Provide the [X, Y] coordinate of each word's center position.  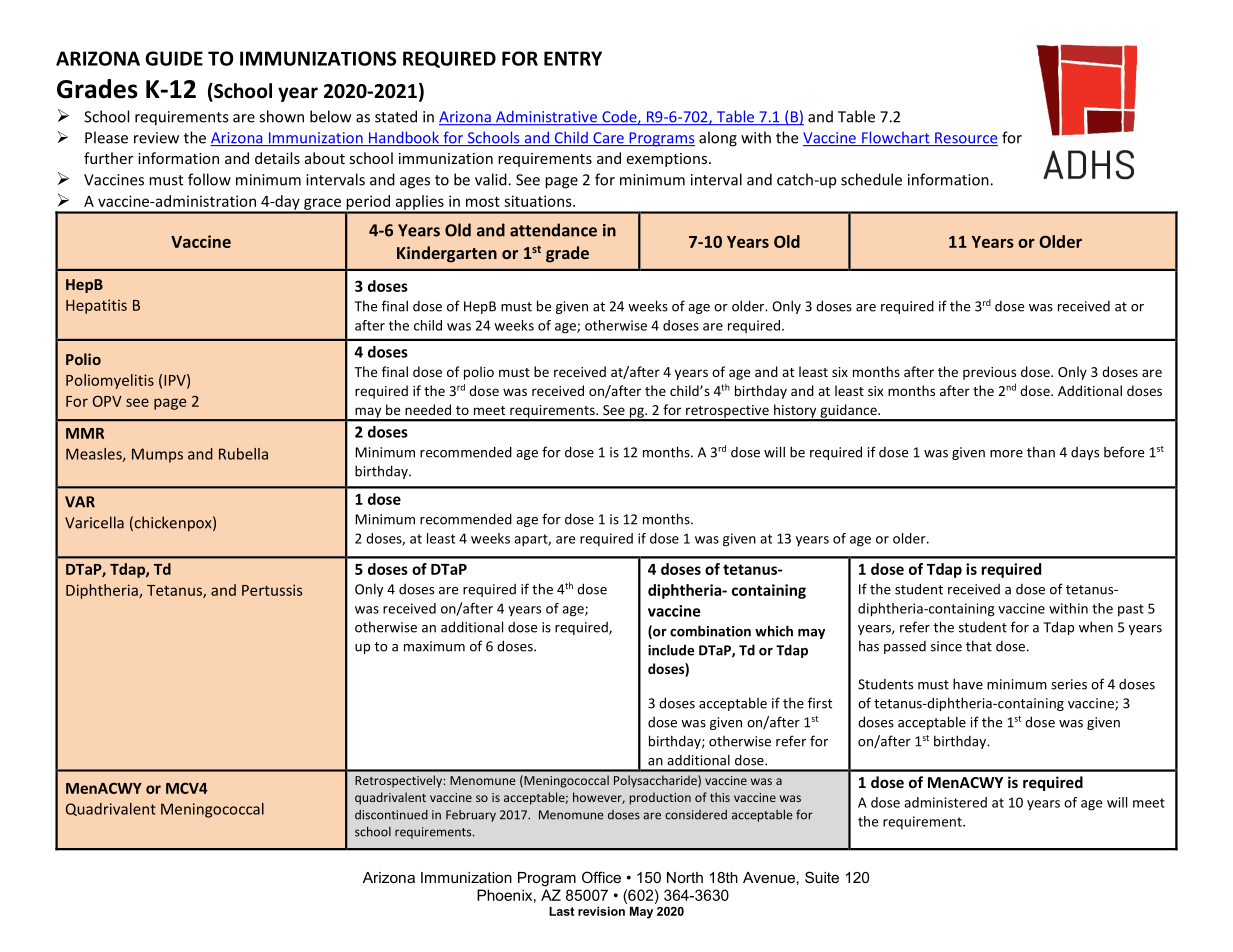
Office [601, 877]
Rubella [243, 454]
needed [428, 409]
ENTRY [573, 58]
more [1006, 454]
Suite [822, 877]
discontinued [391, 815]
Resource [965, 139]
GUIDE [174, 58]
